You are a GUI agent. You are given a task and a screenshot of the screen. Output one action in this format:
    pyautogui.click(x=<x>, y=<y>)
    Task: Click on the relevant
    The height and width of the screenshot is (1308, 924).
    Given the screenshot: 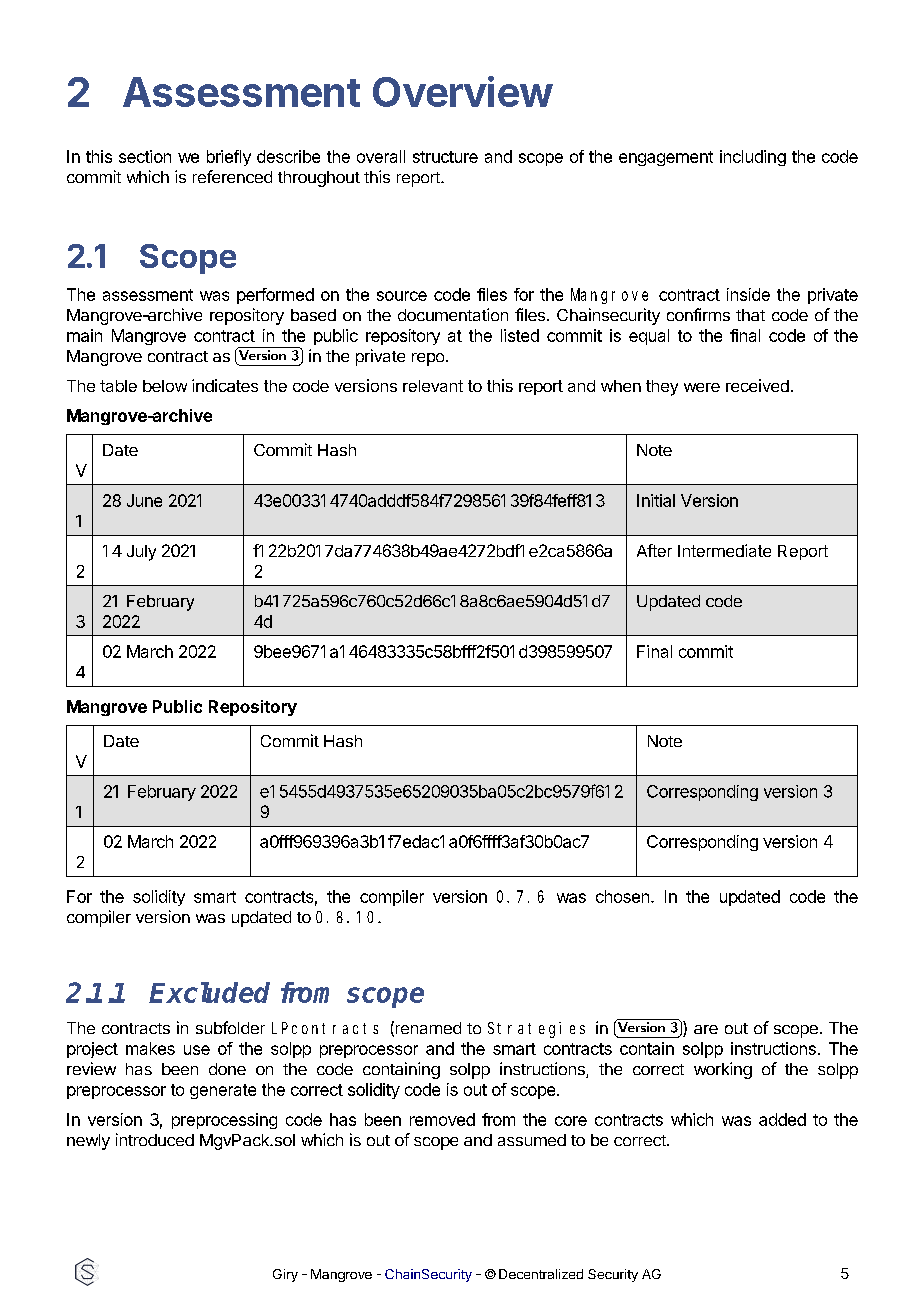 What is the action you would take?
    pyautogui.click(x=433, y=386)
